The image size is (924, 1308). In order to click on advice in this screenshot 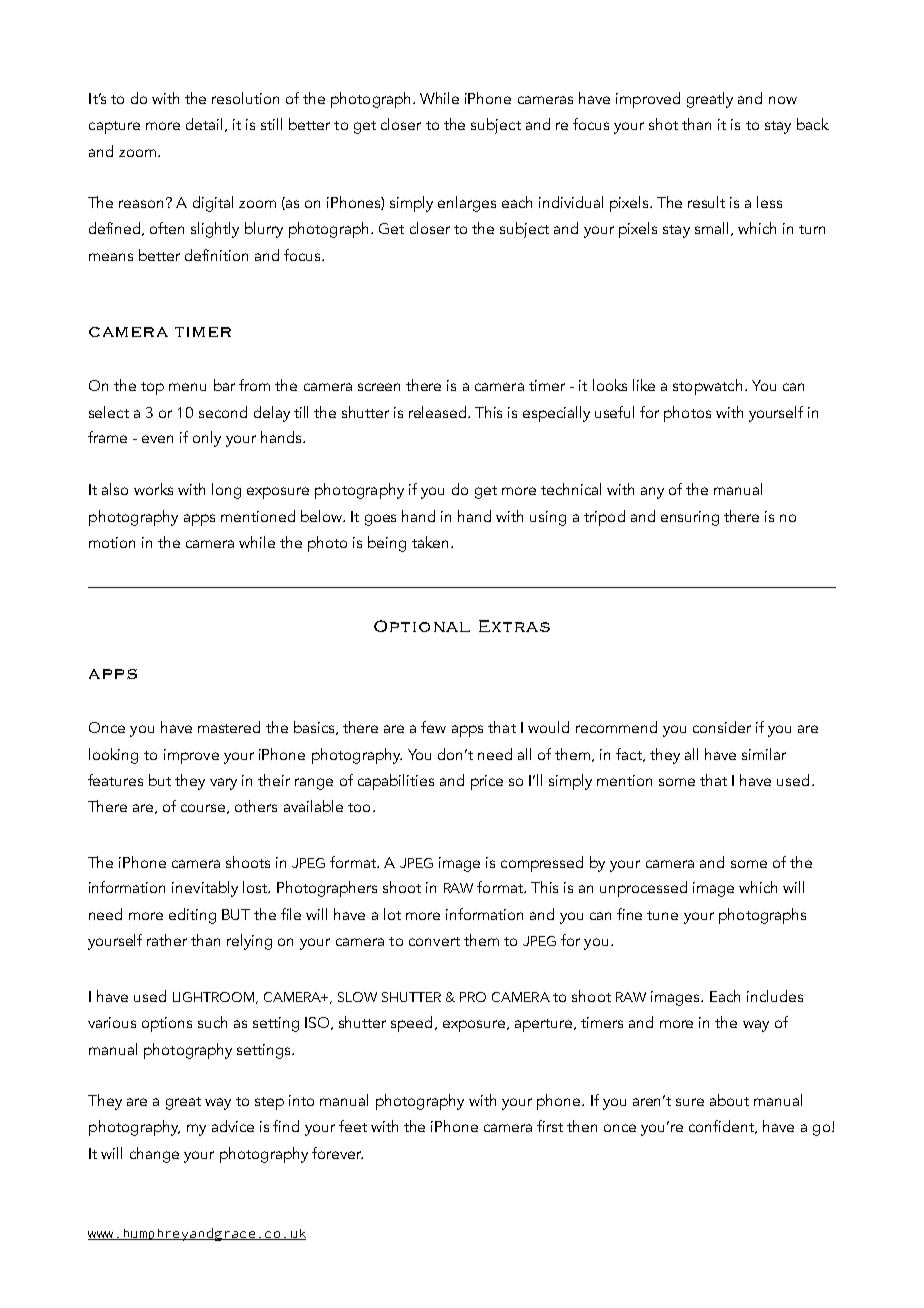, I will do `click(233, 1126)`.
